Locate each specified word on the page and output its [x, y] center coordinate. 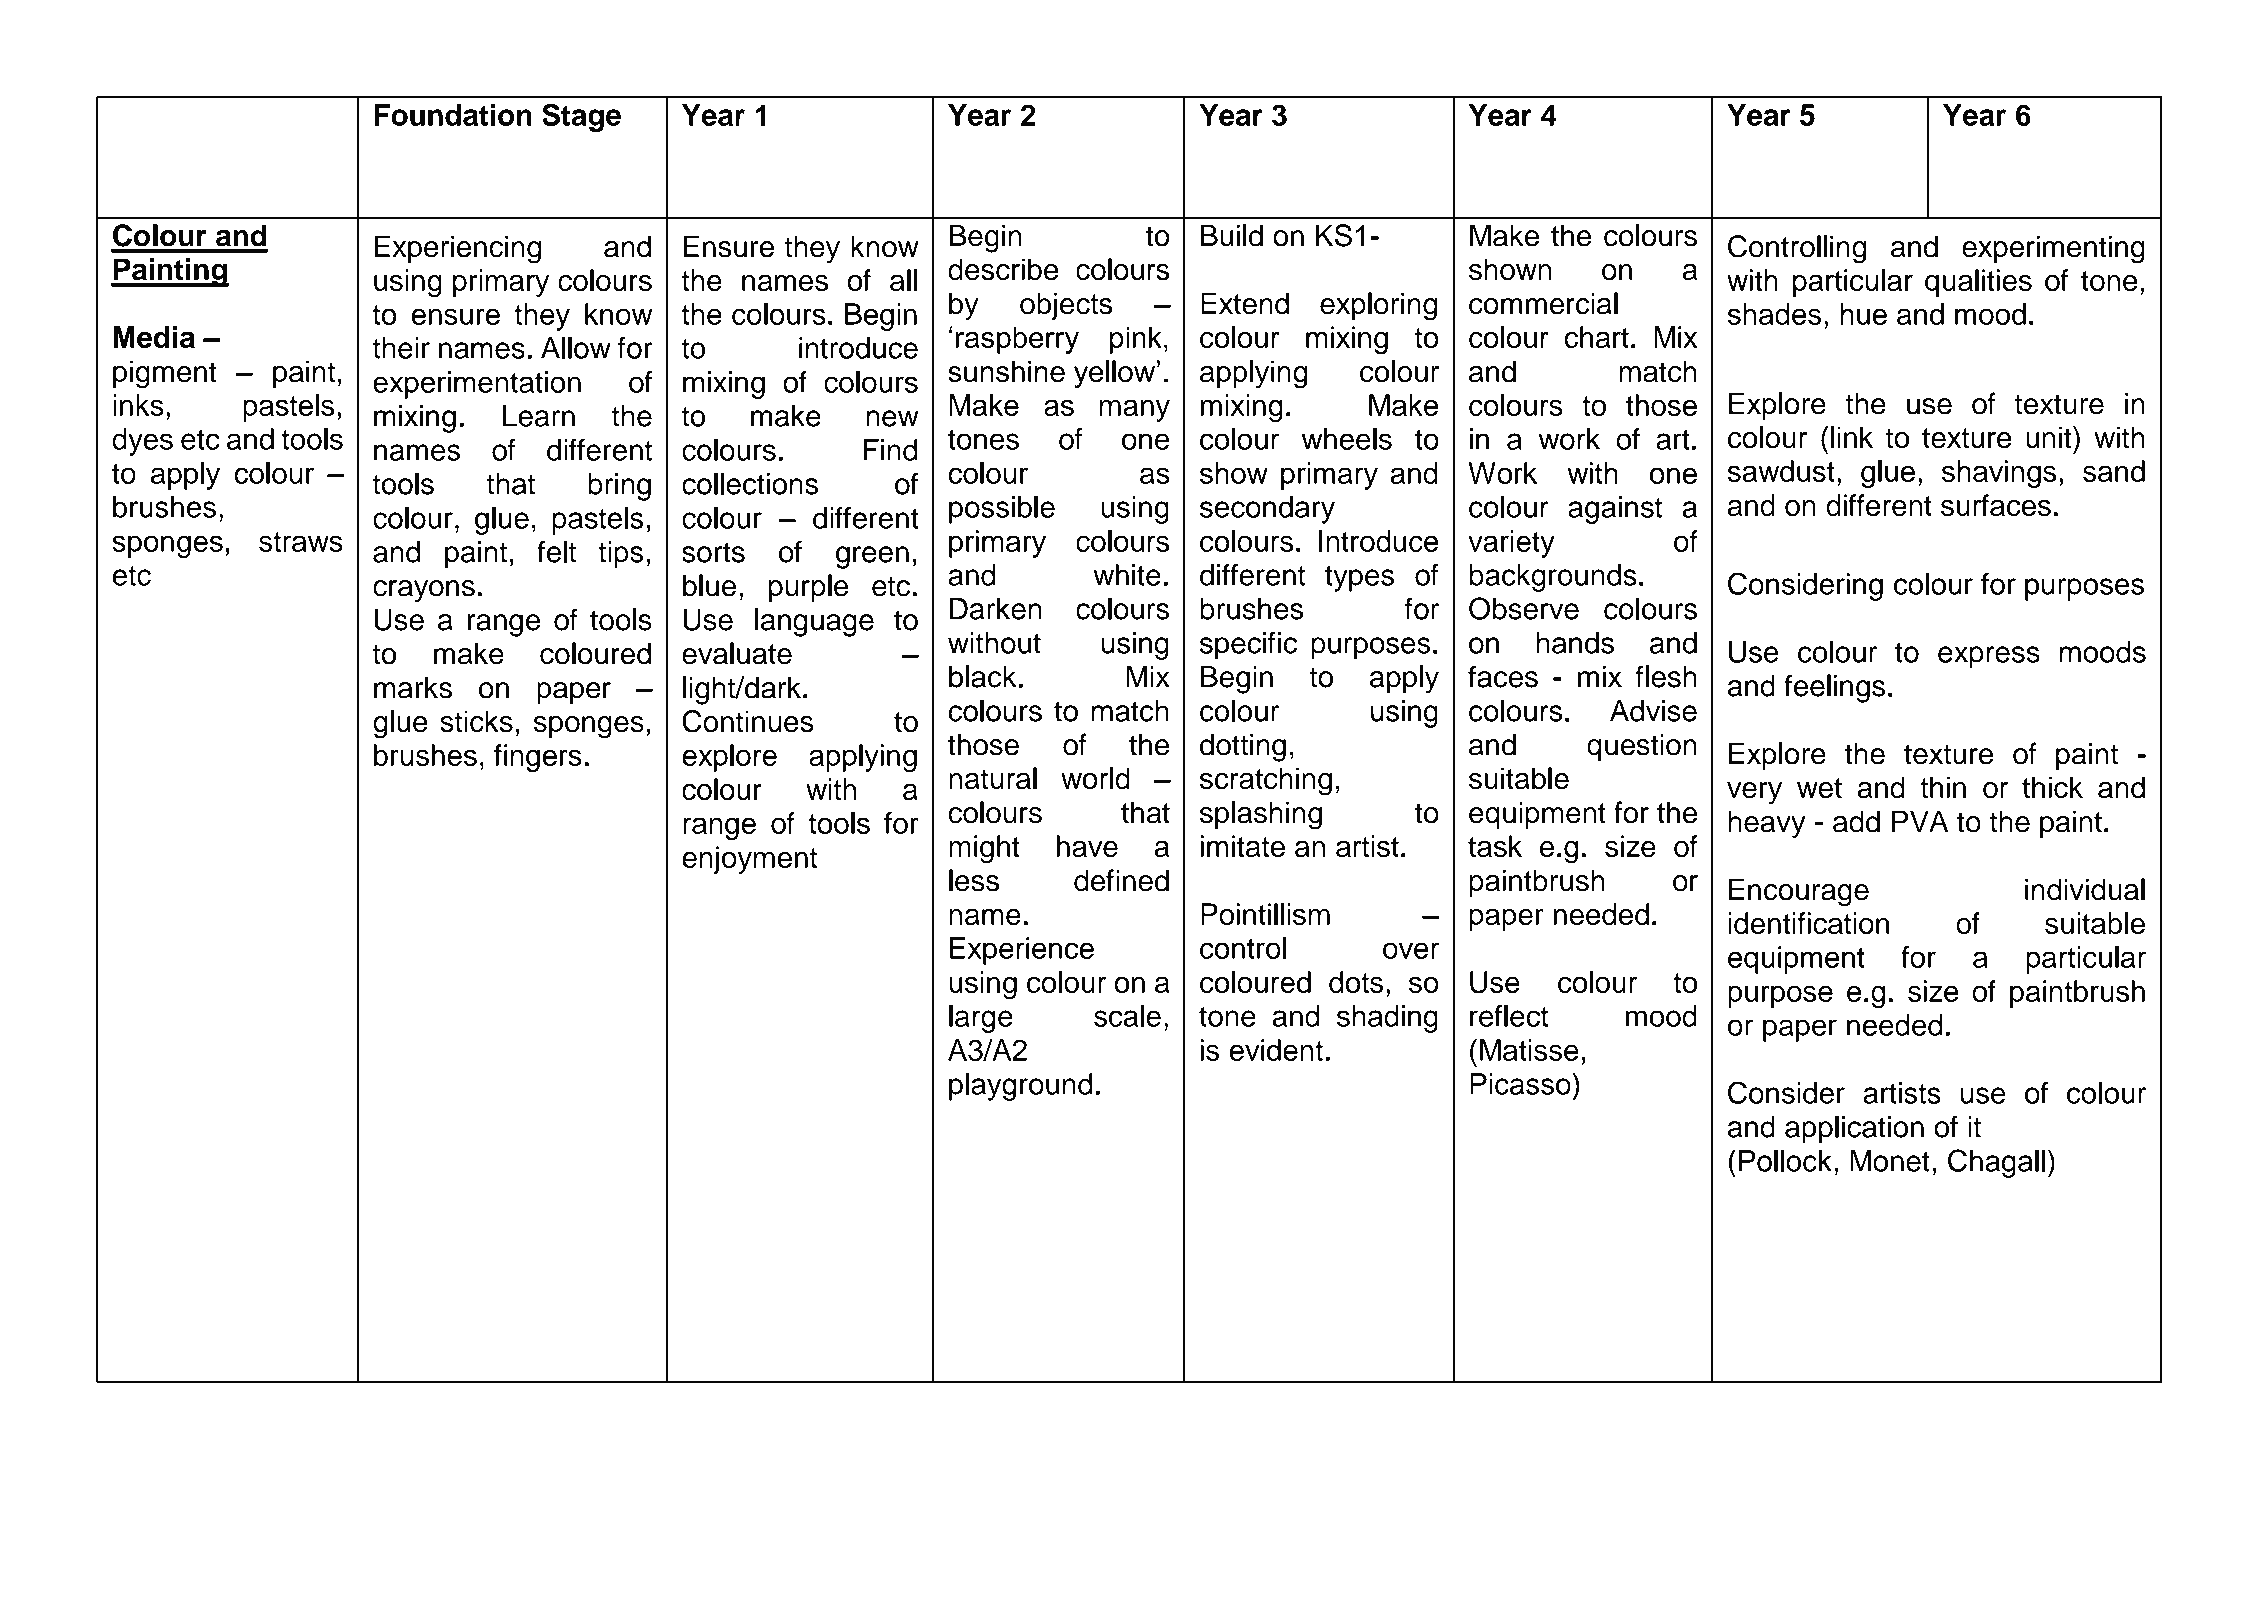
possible [1002, 510]
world [1095, 778]
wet [1819, 788]
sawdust [1781, 471]
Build [1232, 235]
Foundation [453, 115]
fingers [538, 758]
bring [619, 487]
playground [1020, 1087]
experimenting [2053, 249]
